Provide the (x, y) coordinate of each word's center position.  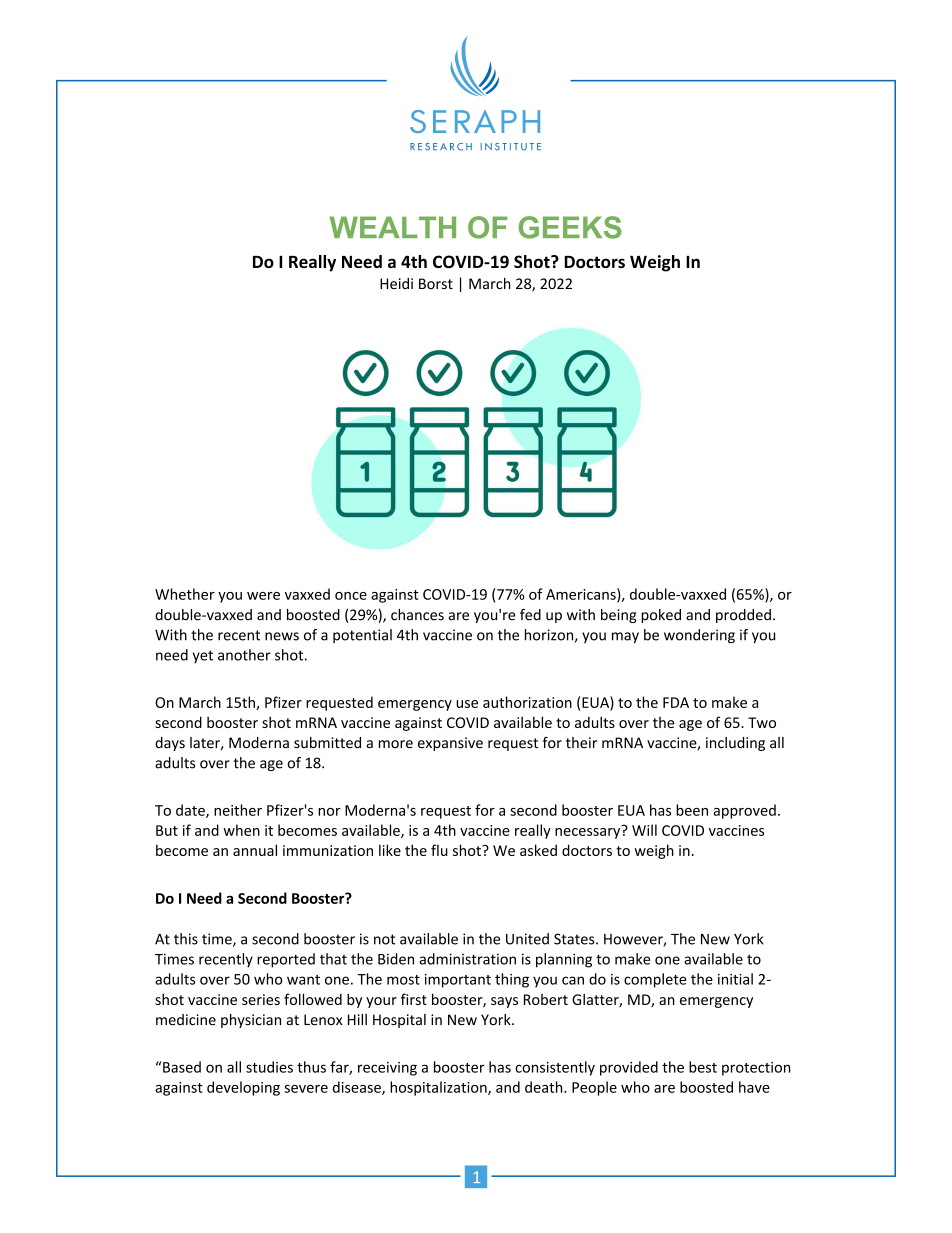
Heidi (396, 283)
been (692, 810)
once (351, 596)
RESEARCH (441, 147)
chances (417, 615)
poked (661, 616)
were (263, 596)
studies (269, 1067)
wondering (699, 636)
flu (439, 850)
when (241, 830)
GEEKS (570, 227)
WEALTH (393, 227)
